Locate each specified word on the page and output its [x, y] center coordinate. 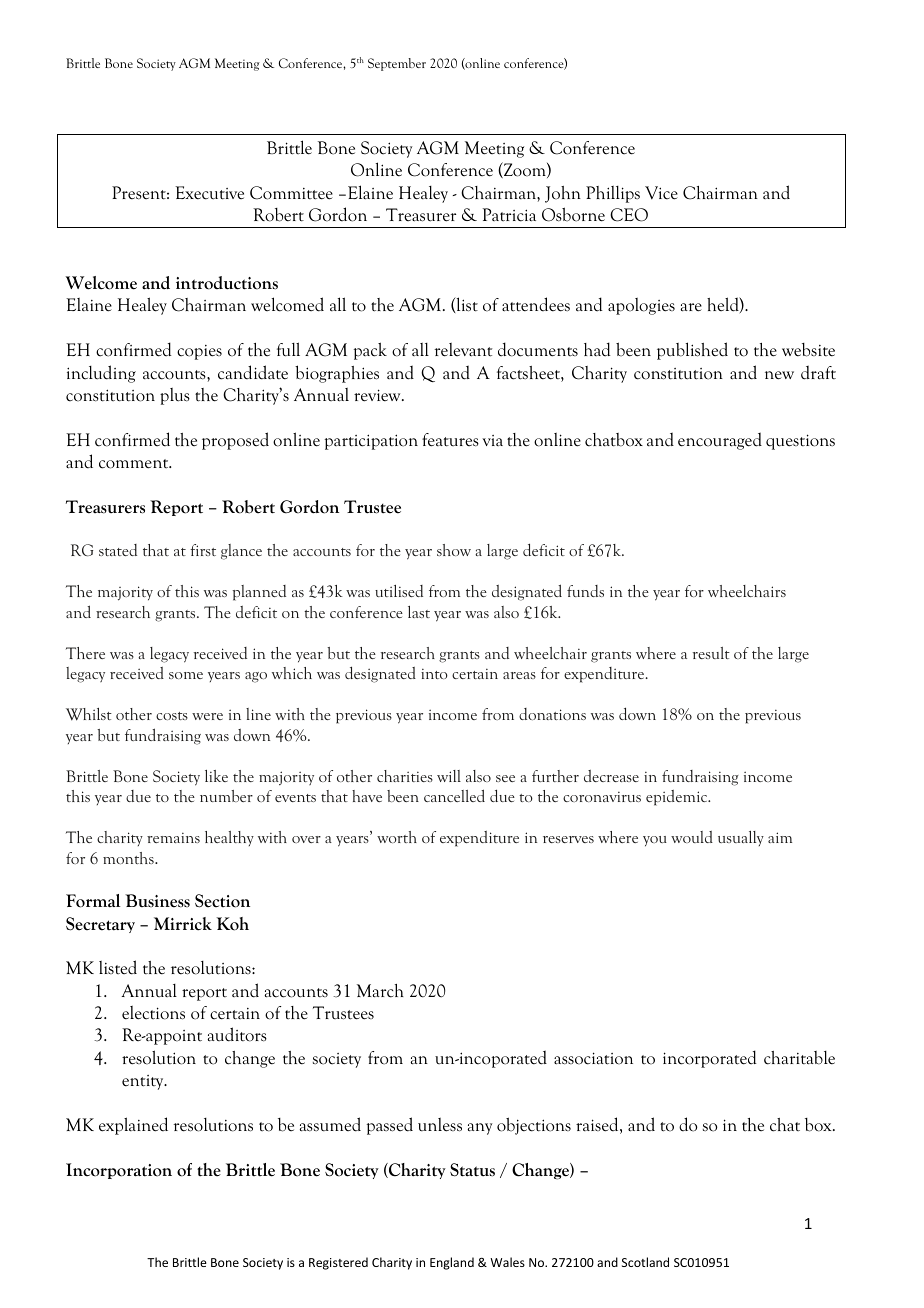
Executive [209, 193]
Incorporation [119, 1171]
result [711, 653]
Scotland [645, 1262]
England [452, 1263]
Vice [661, 193]
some [186, 675]
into [434, 673]
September [397, 64]
